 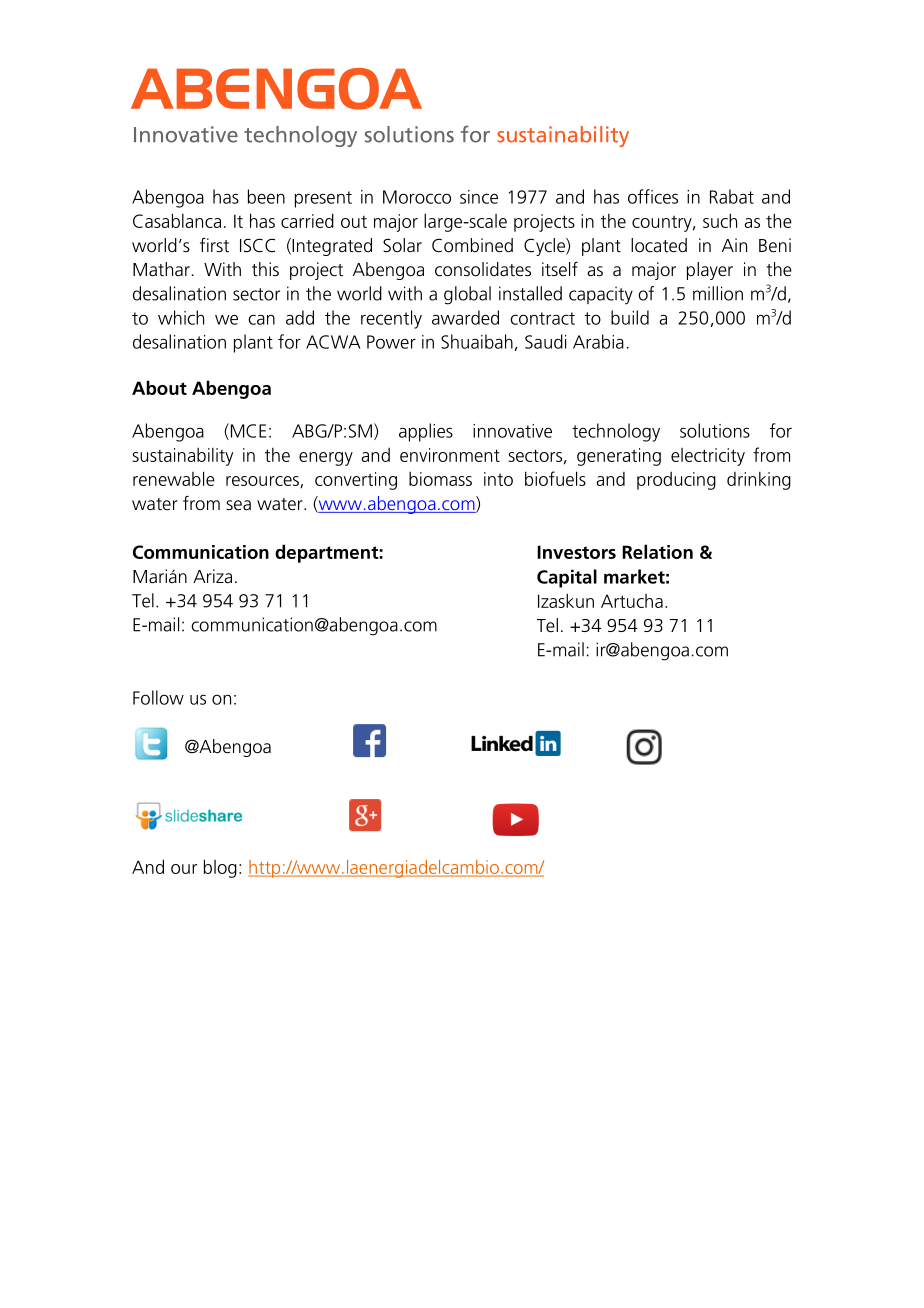 I want to click on blog, so click(x=220, y=868).
